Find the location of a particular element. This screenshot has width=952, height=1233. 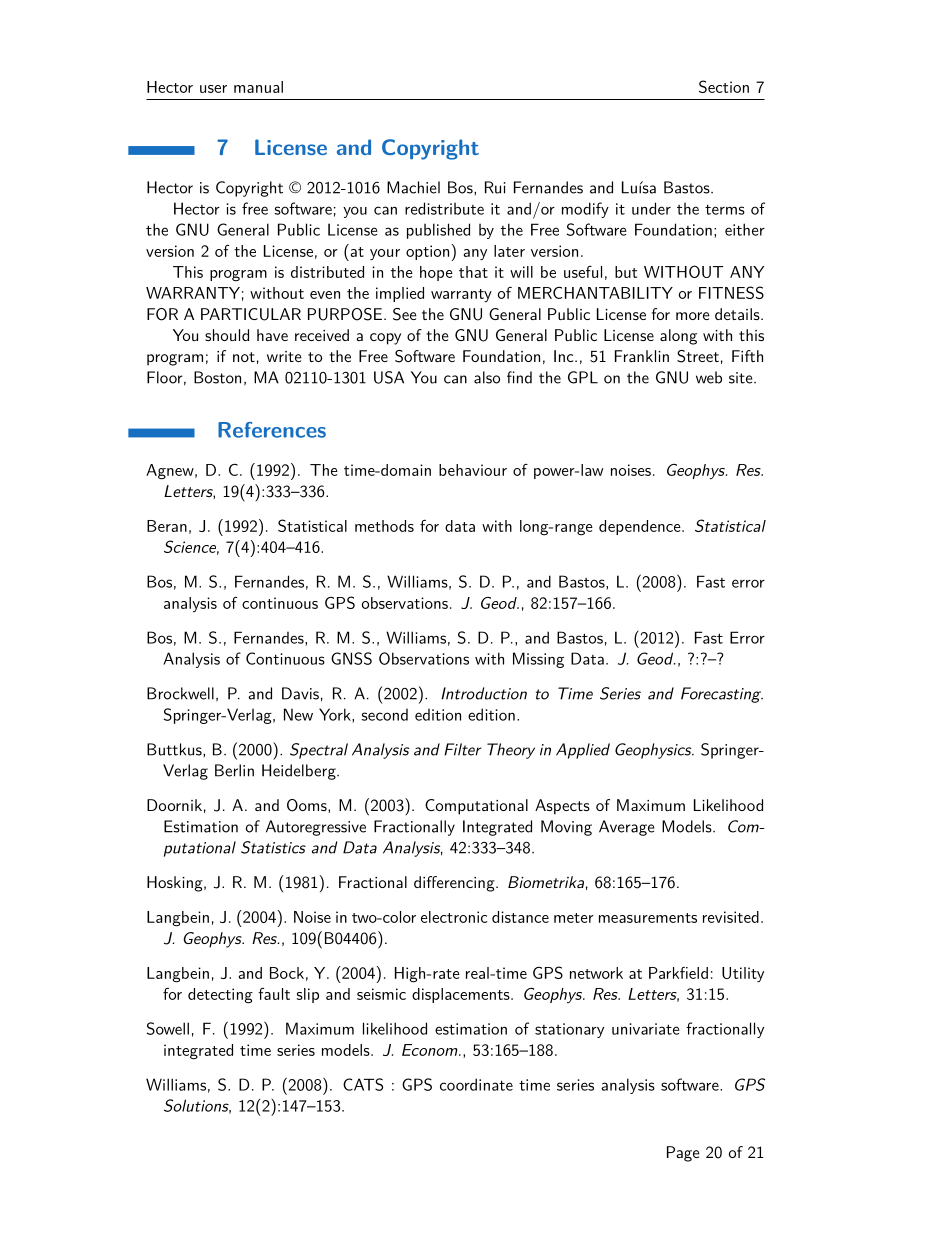

user is located at coordinates (213, 89).
